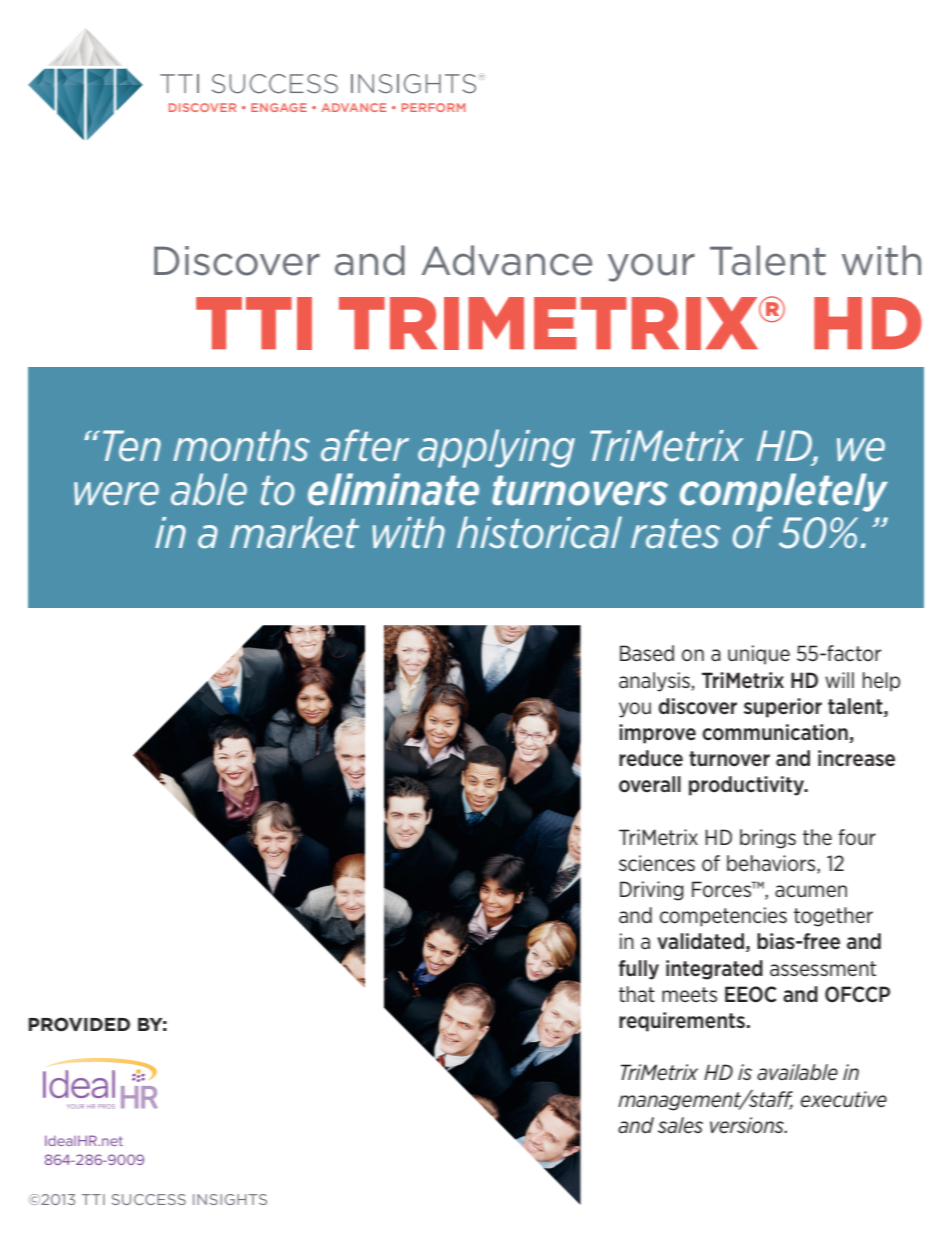  Describe the element at coordinates (149, 1199) in the screenshot. I see `SUCCESS` at that location.
